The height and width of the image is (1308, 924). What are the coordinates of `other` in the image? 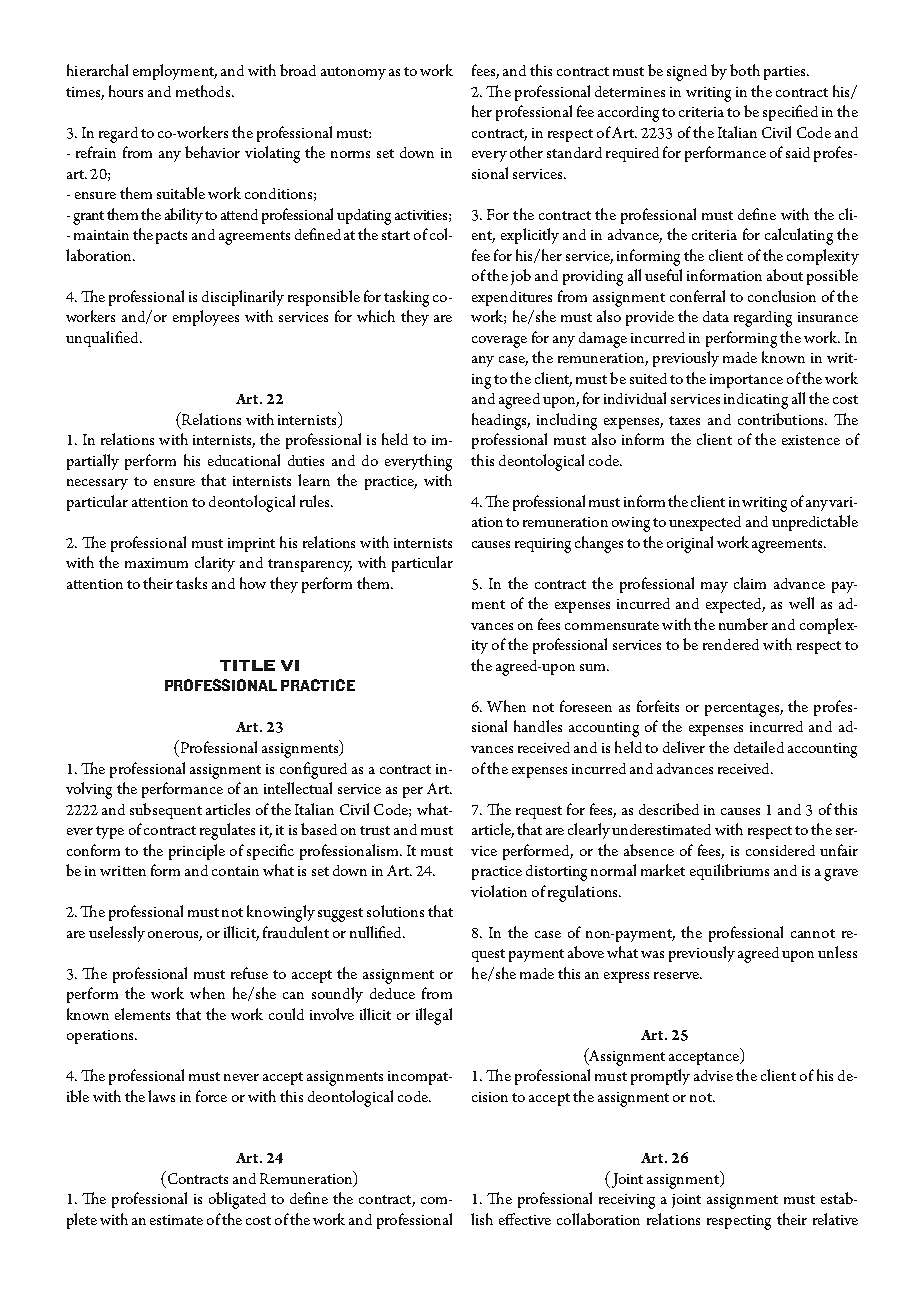 It's located at (526, 152).
